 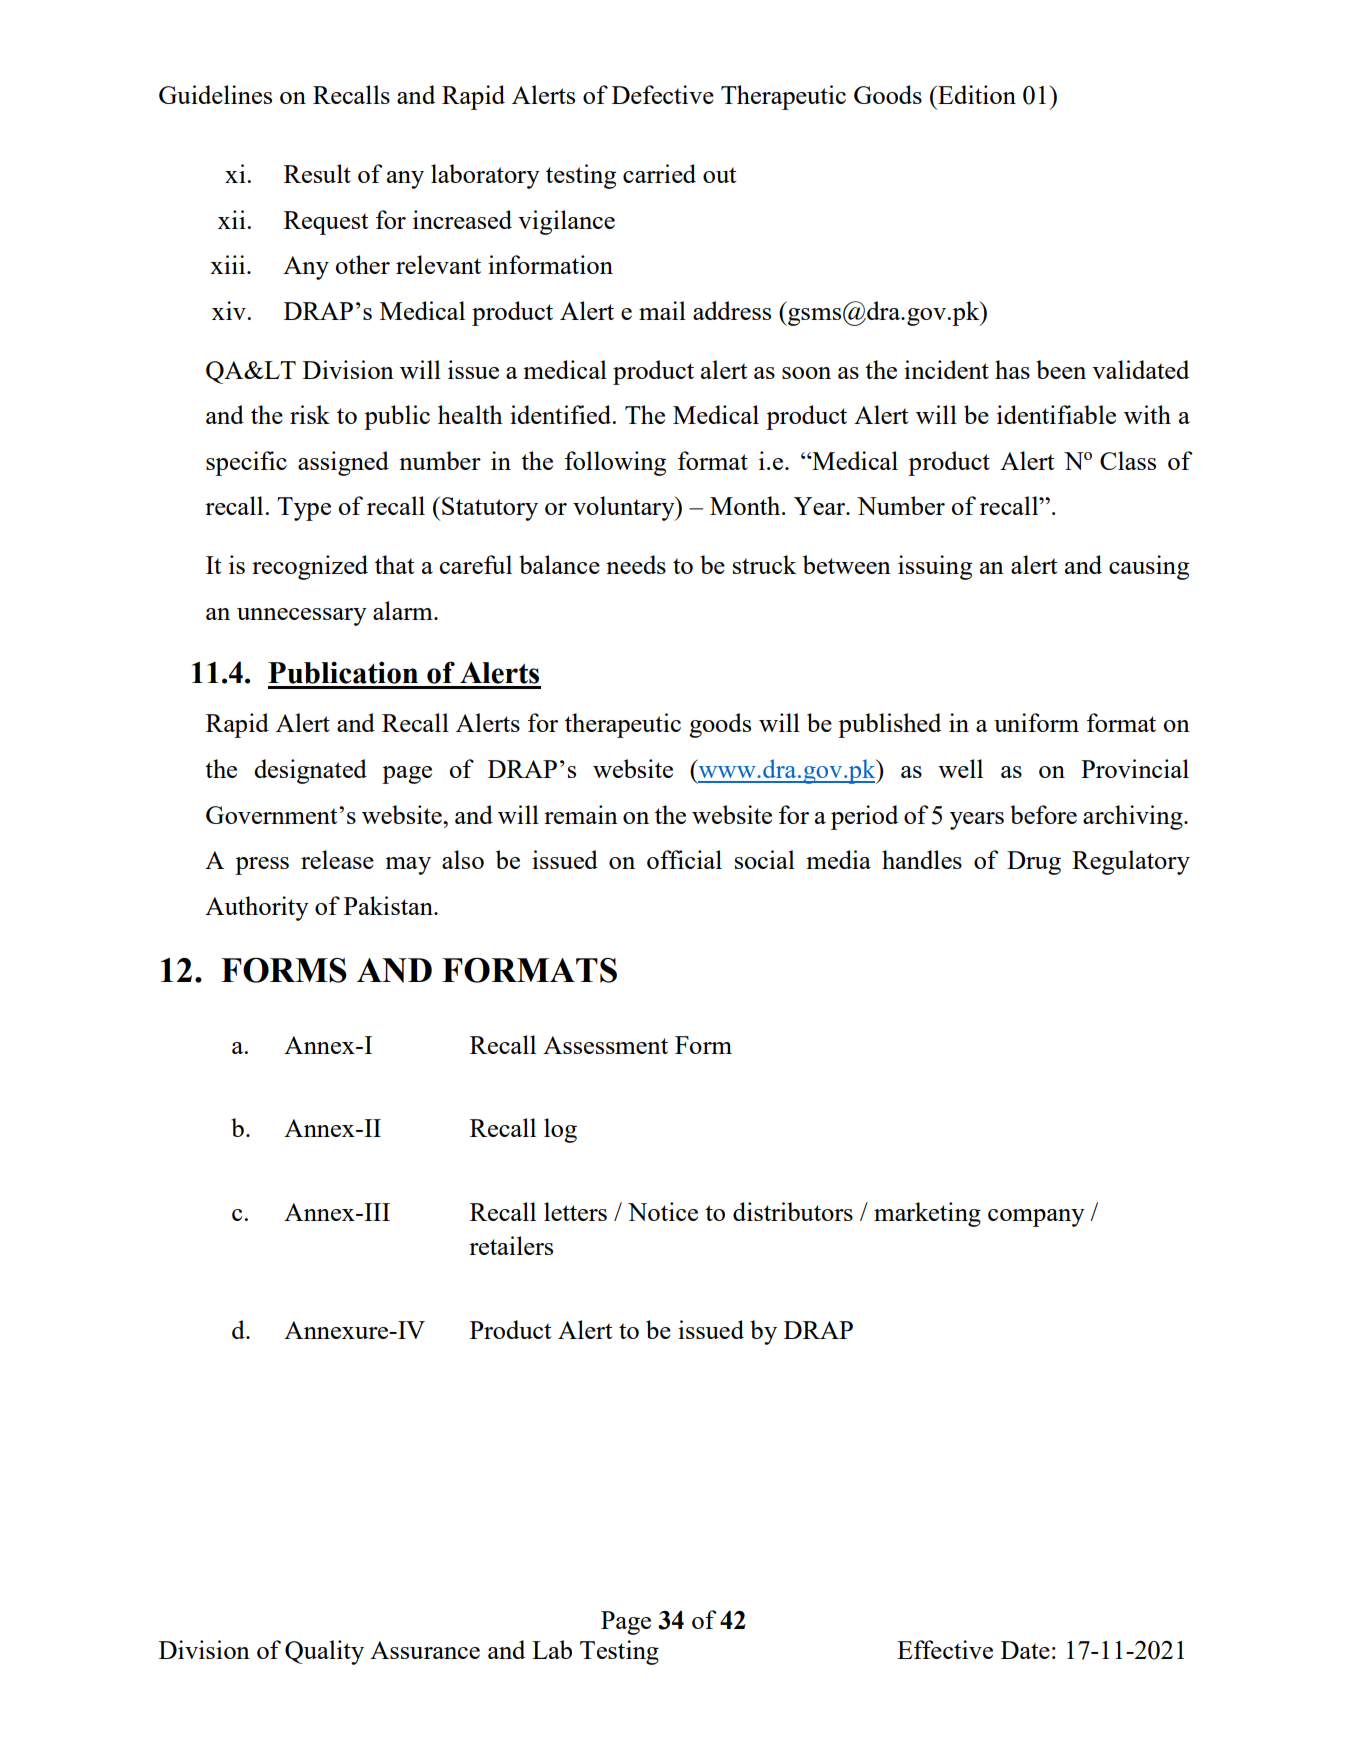 I want to click on Edition, so click(x=976, y=94).
